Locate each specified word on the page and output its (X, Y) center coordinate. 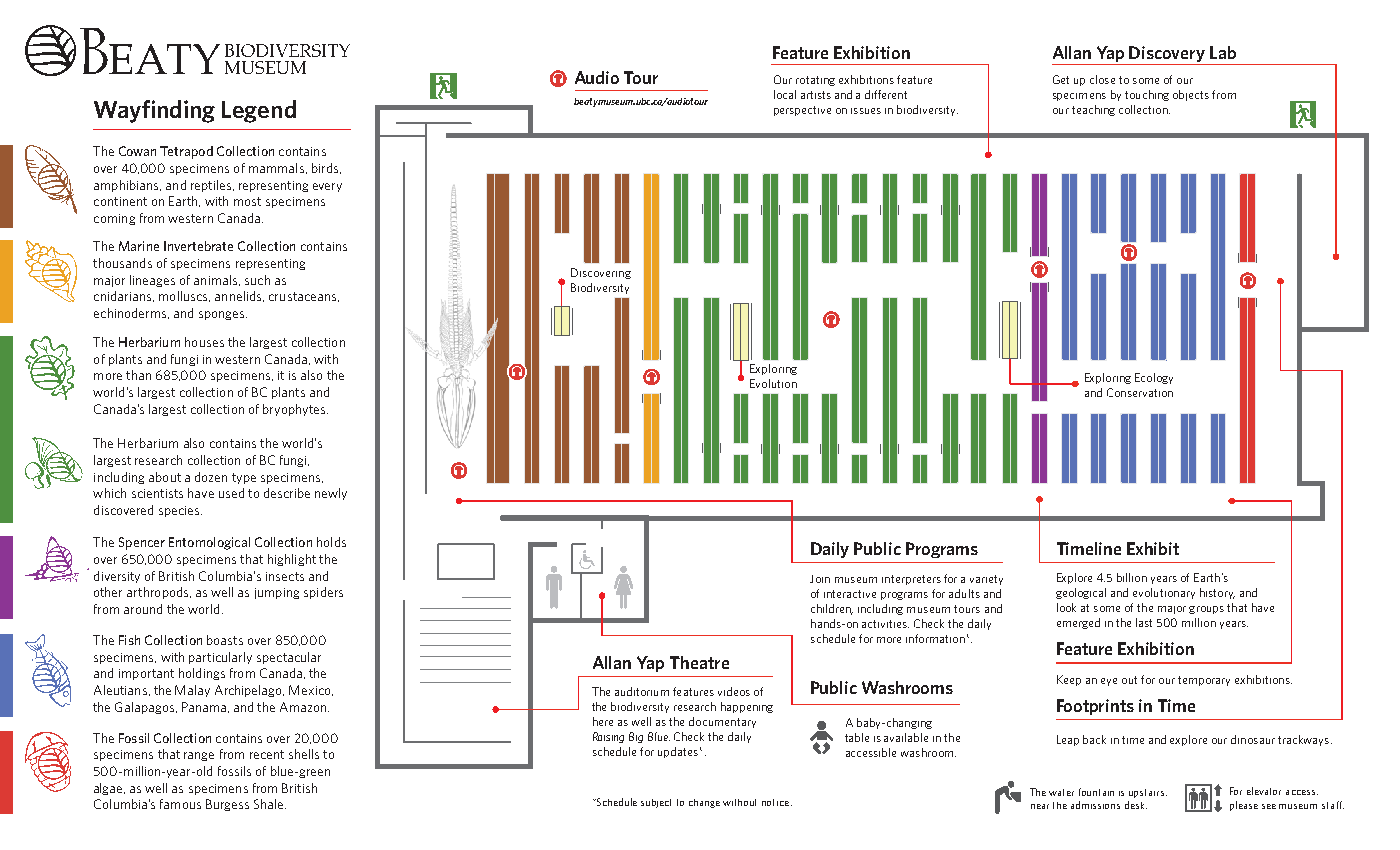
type (244, 478)
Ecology (1154, 378)
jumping (277, 593)
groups (1206, 610)
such (257, 280)
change (704, 803)
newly (331, 494)
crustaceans (304, 297)
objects (1191, 95)
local (785, 94)
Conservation (1140, 392)
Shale (270, 804)
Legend (259, 111)
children (832, 609)
